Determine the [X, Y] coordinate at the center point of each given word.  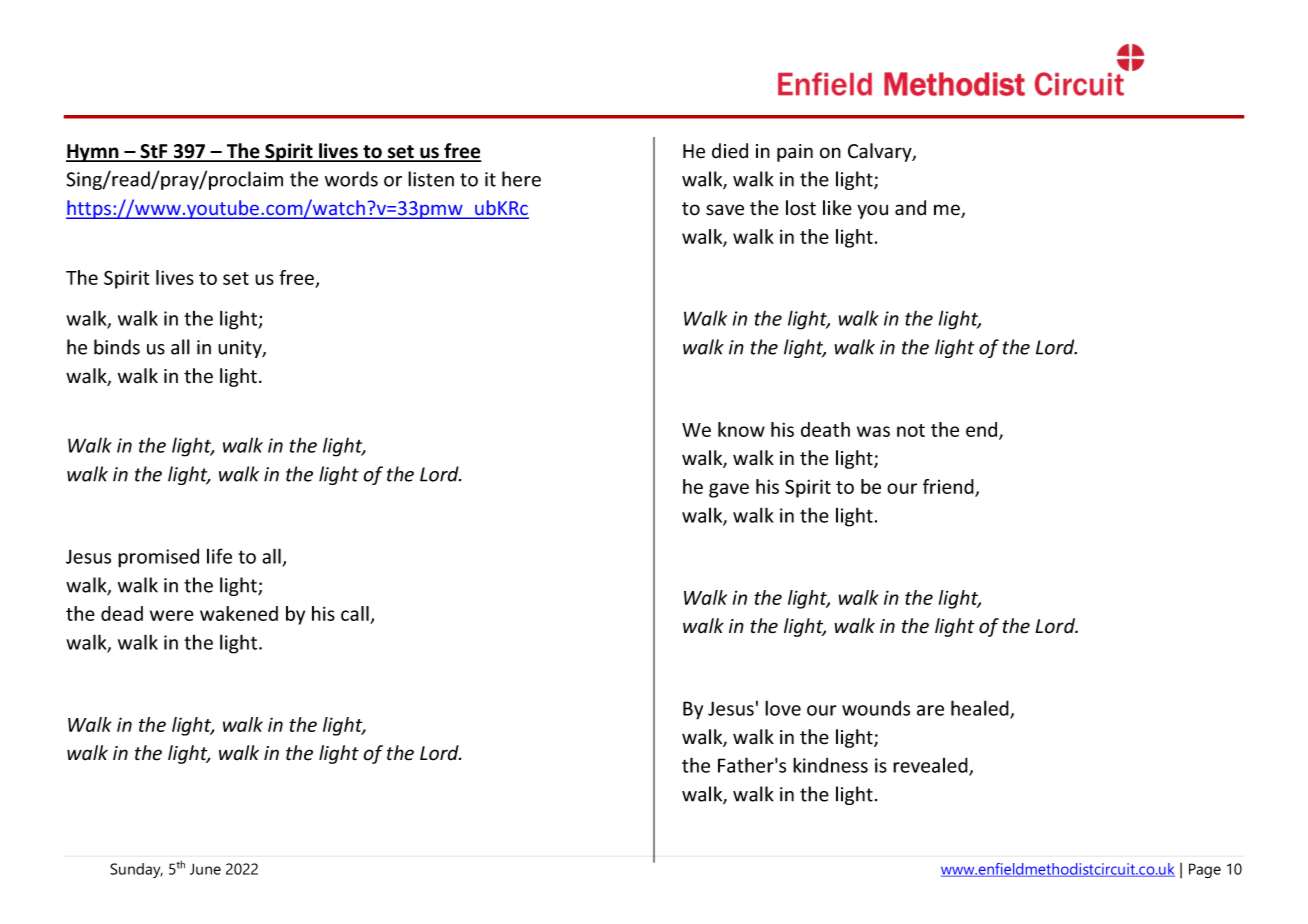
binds [117, 347]
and [910, 208]
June [205, 869]
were [172, 615]
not [911, 430]
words [351, 179]
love [783, 708]
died [730, 151]
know [741, 429]
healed [981, 709]
